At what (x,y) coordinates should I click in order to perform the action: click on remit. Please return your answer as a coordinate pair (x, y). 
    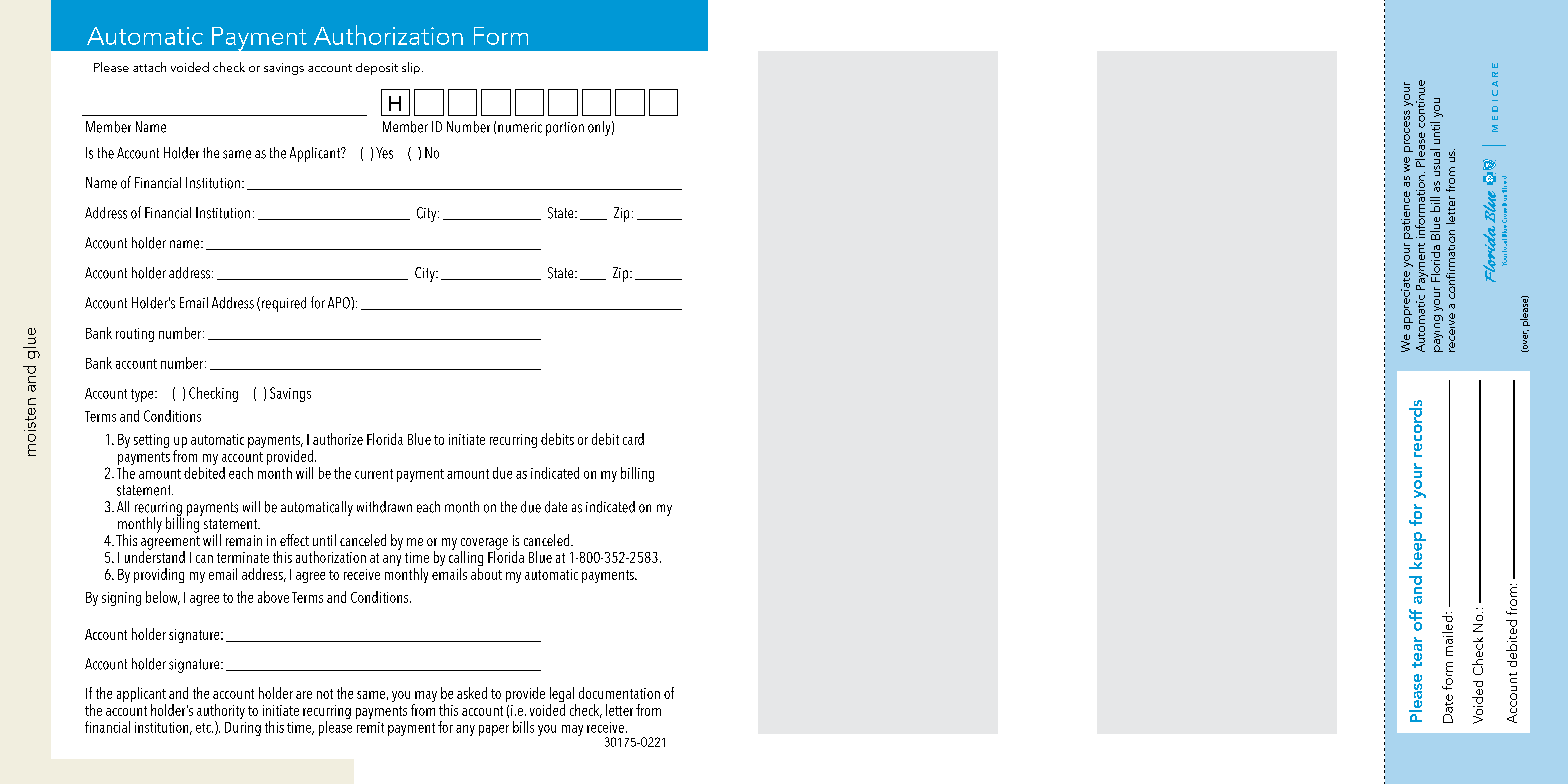
    Looking at the image, I should click on (370, 727).
